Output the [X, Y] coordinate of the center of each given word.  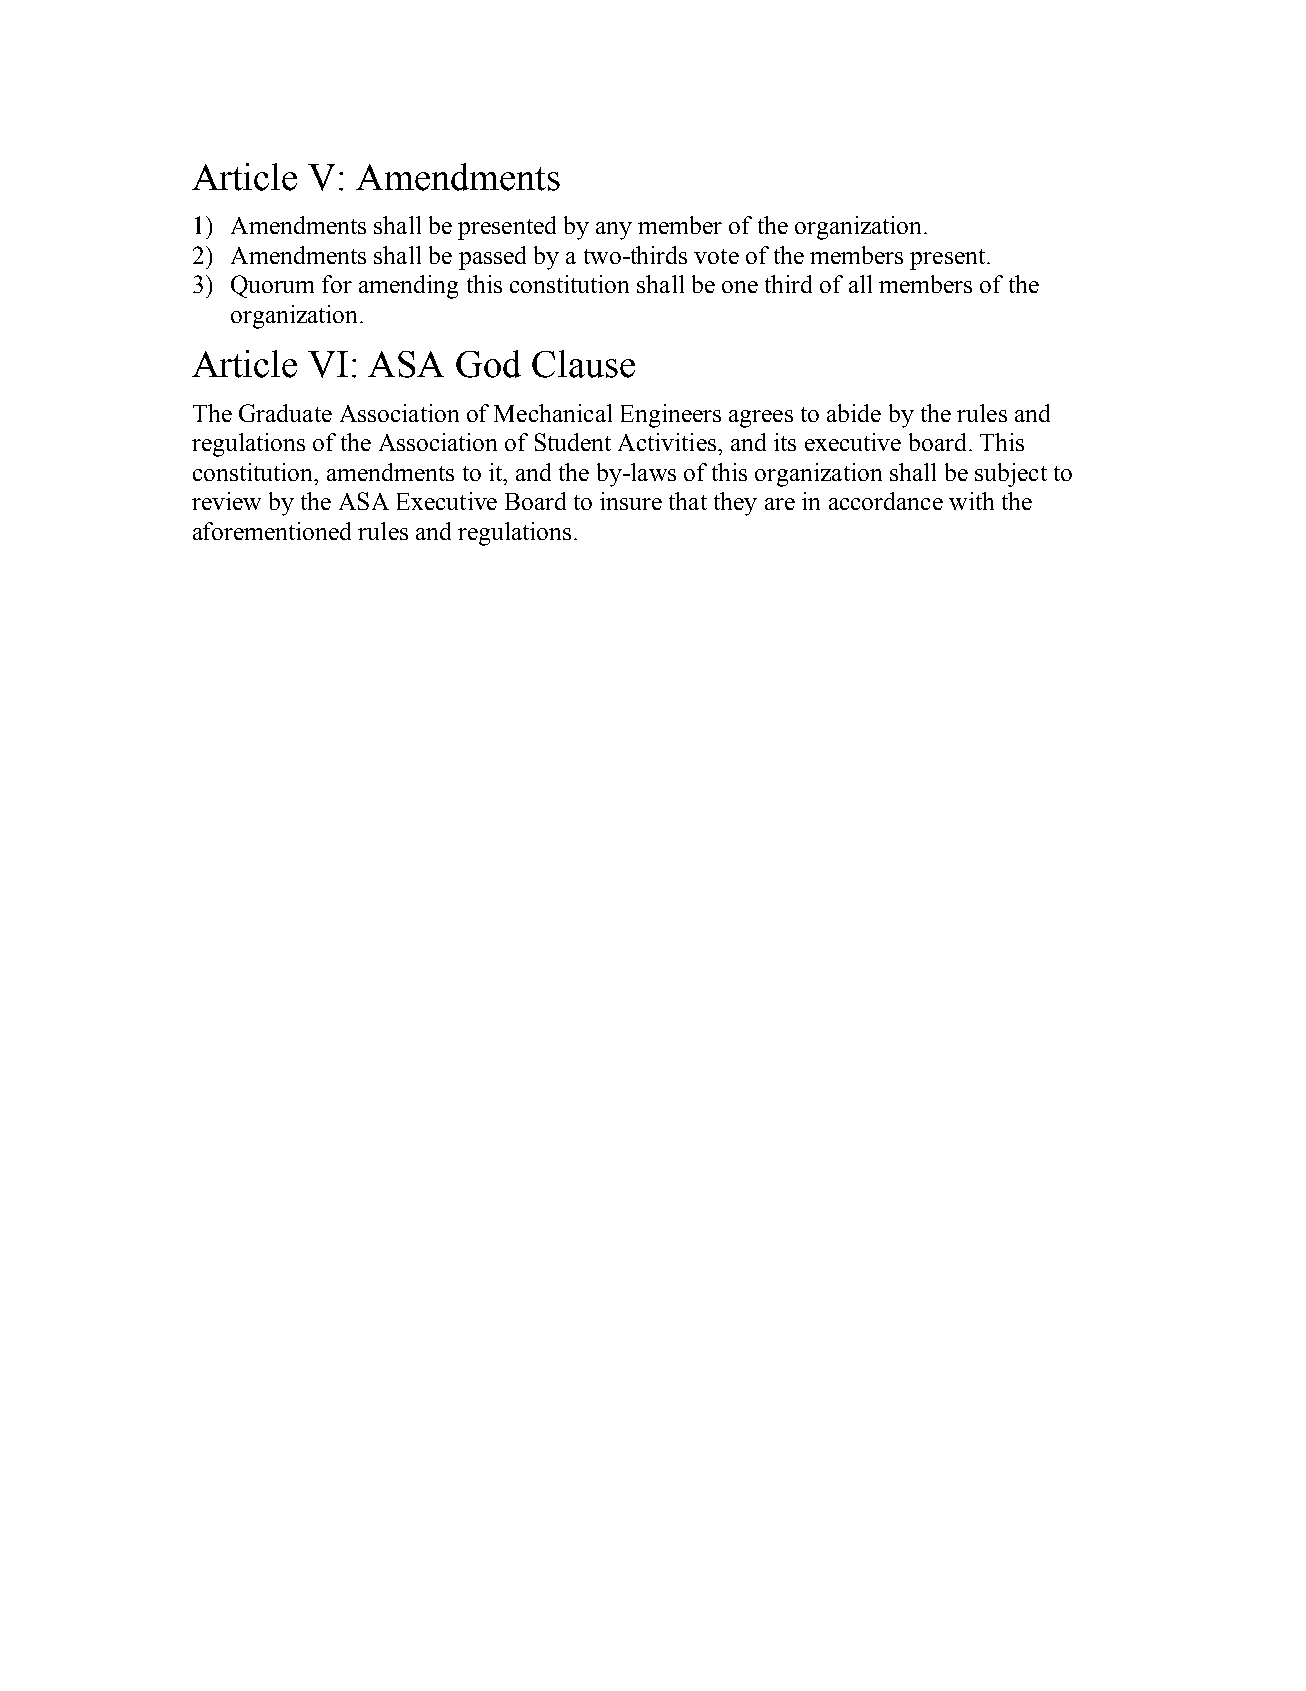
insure [631, 501]
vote [716, 256]
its [785, 442]
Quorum [272, 286]
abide [854, 413]
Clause [583, 364]
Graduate [285, 413]
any [614, 231]
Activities [668, 442]
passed [492, 258]
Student [573, 442]
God [488, 364]
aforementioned [272, 531]
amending [408, 287]
